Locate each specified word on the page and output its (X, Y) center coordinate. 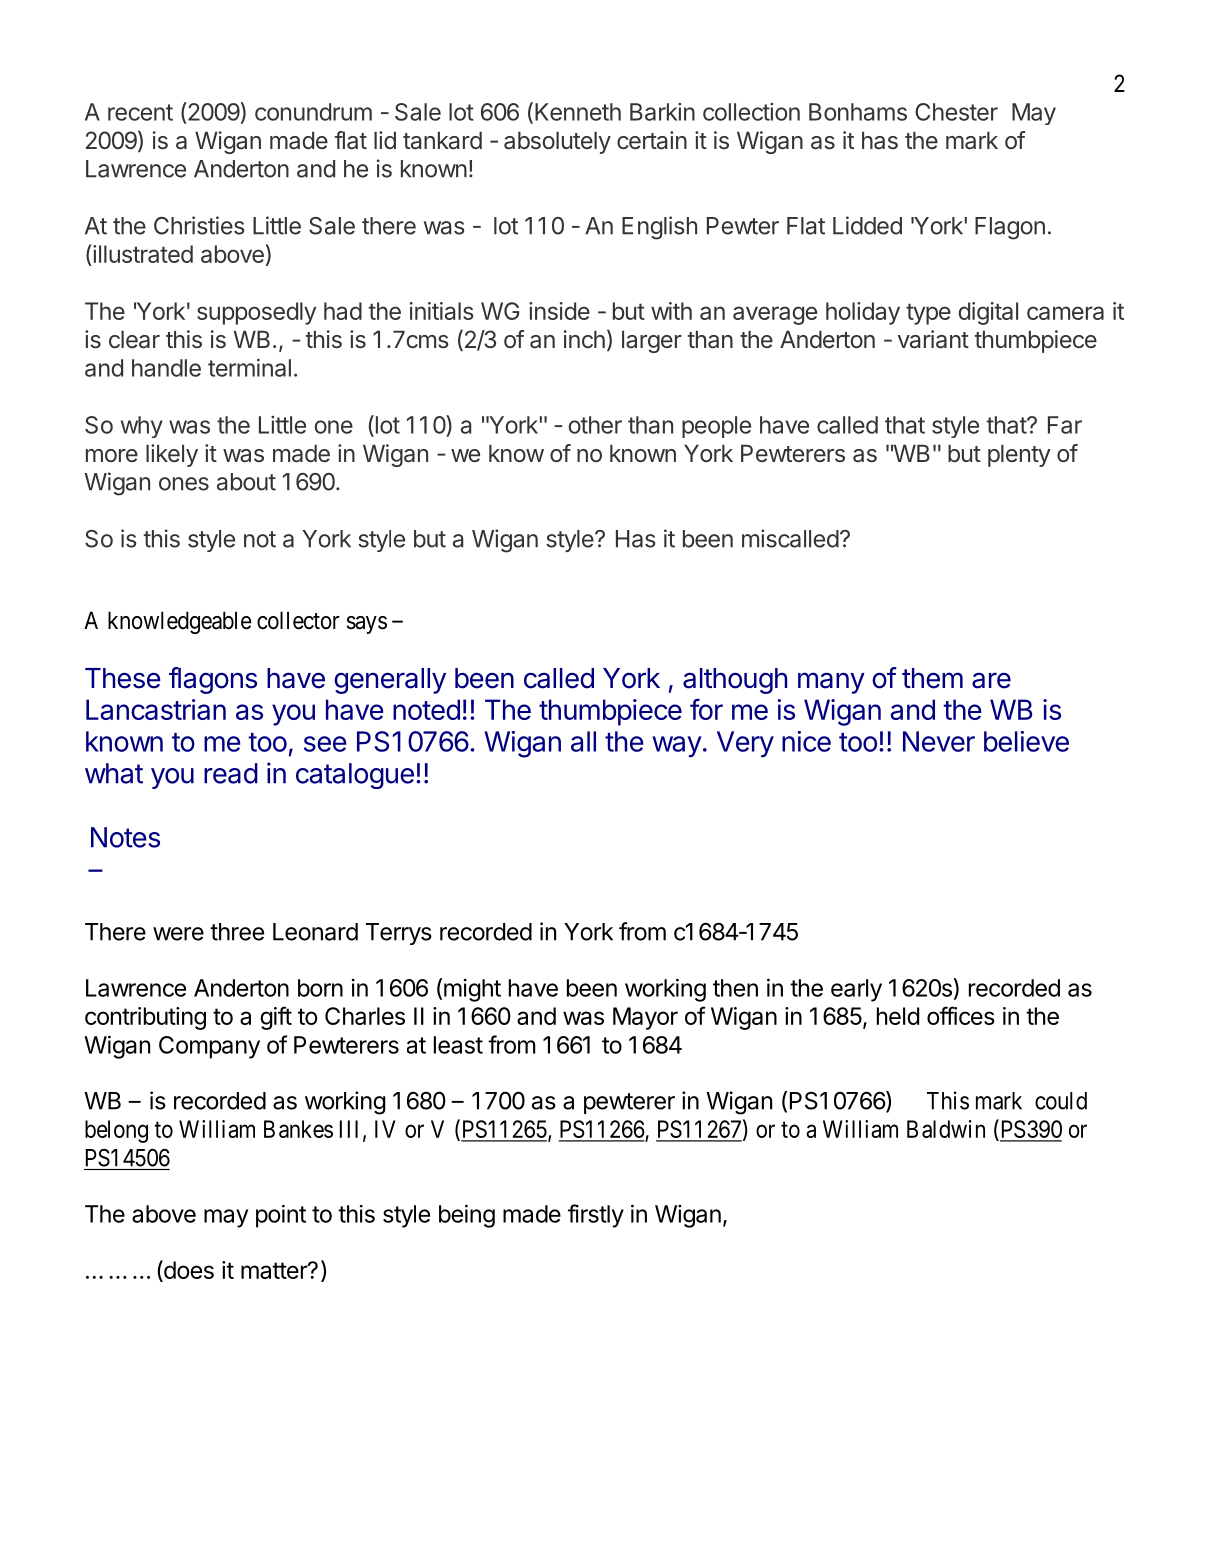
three (237, 932)
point (281, 1216)
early (856, 990)
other (595, 425)
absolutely (557, 142)
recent (140, 112)
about (246, 482)
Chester (956, 112)
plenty (1019, 455)
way (677, 746)
